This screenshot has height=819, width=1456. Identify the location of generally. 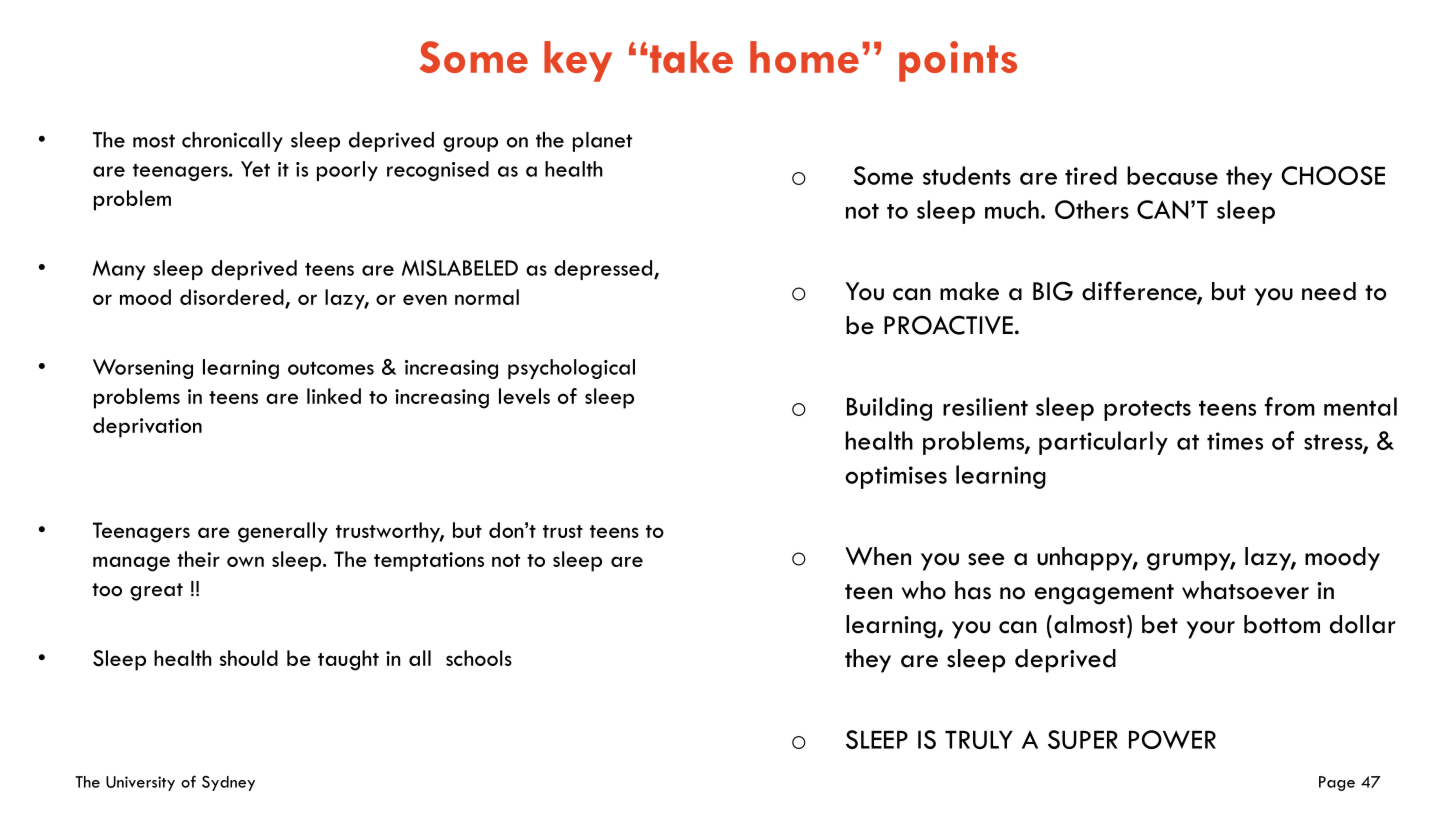
(283, 532).
